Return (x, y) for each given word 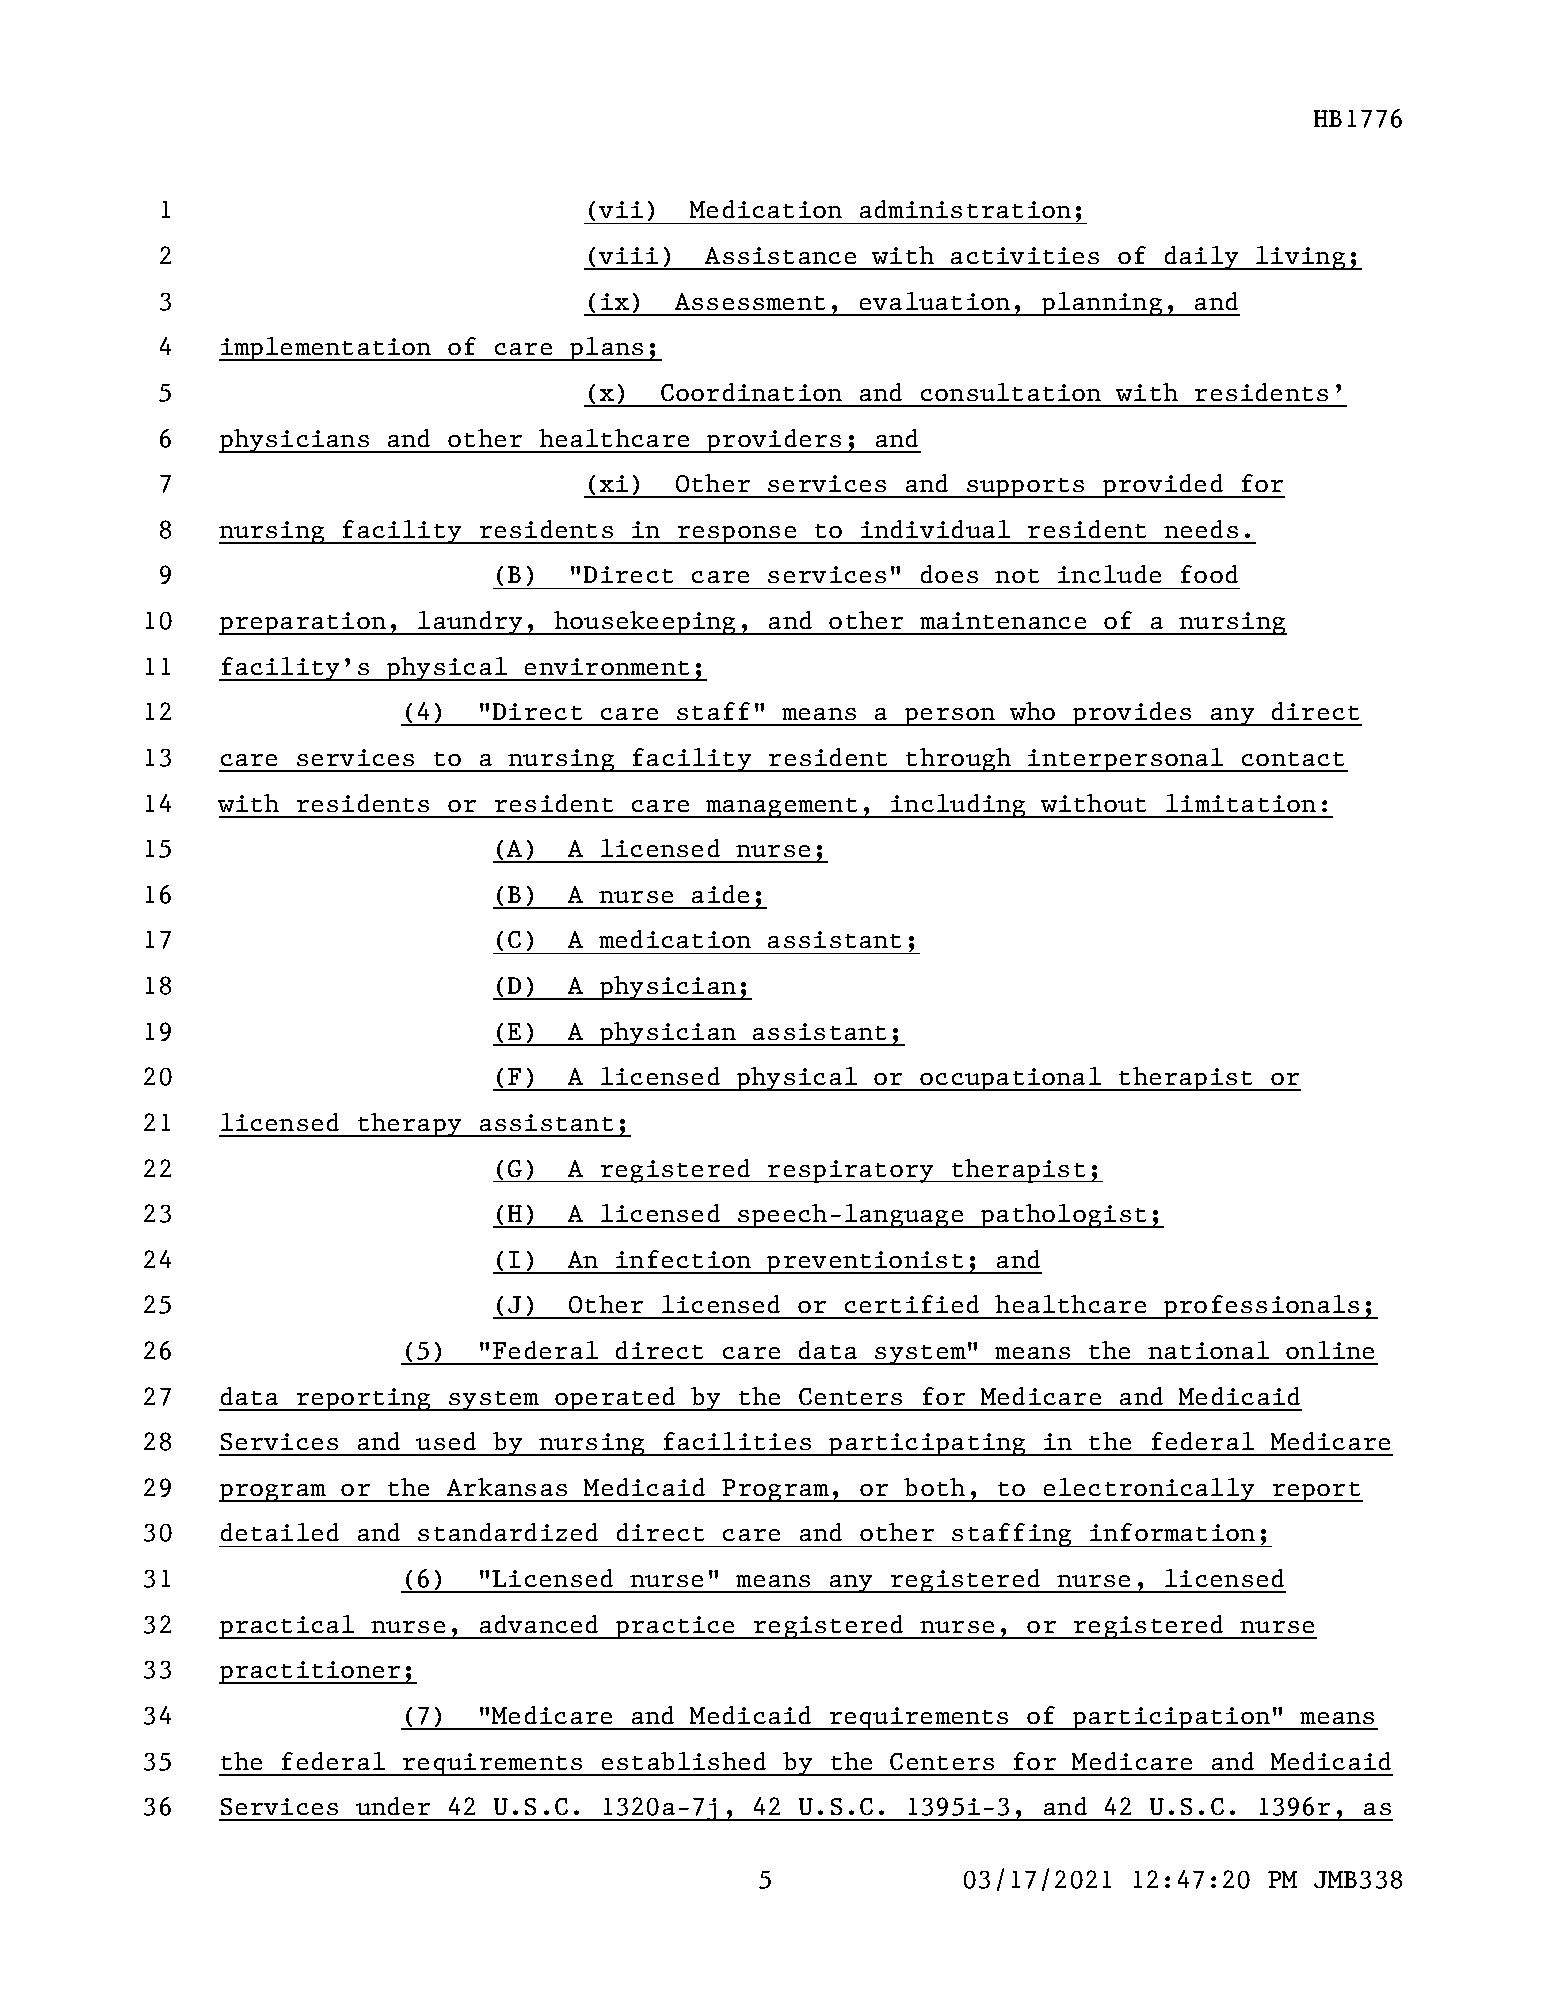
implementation (326, 349)
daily (1201, 258)
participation (1171, 1718)
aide (720, 894)
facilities (737, 1441)
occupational (1011, 1079)
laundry (471, 623)
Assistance (780, 255)
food (1209, 574)
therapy (409, 1125)
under (393, 1806)
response (737, 535)
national (1208, 1350)
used (446, 1441)
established (684, 1761)
